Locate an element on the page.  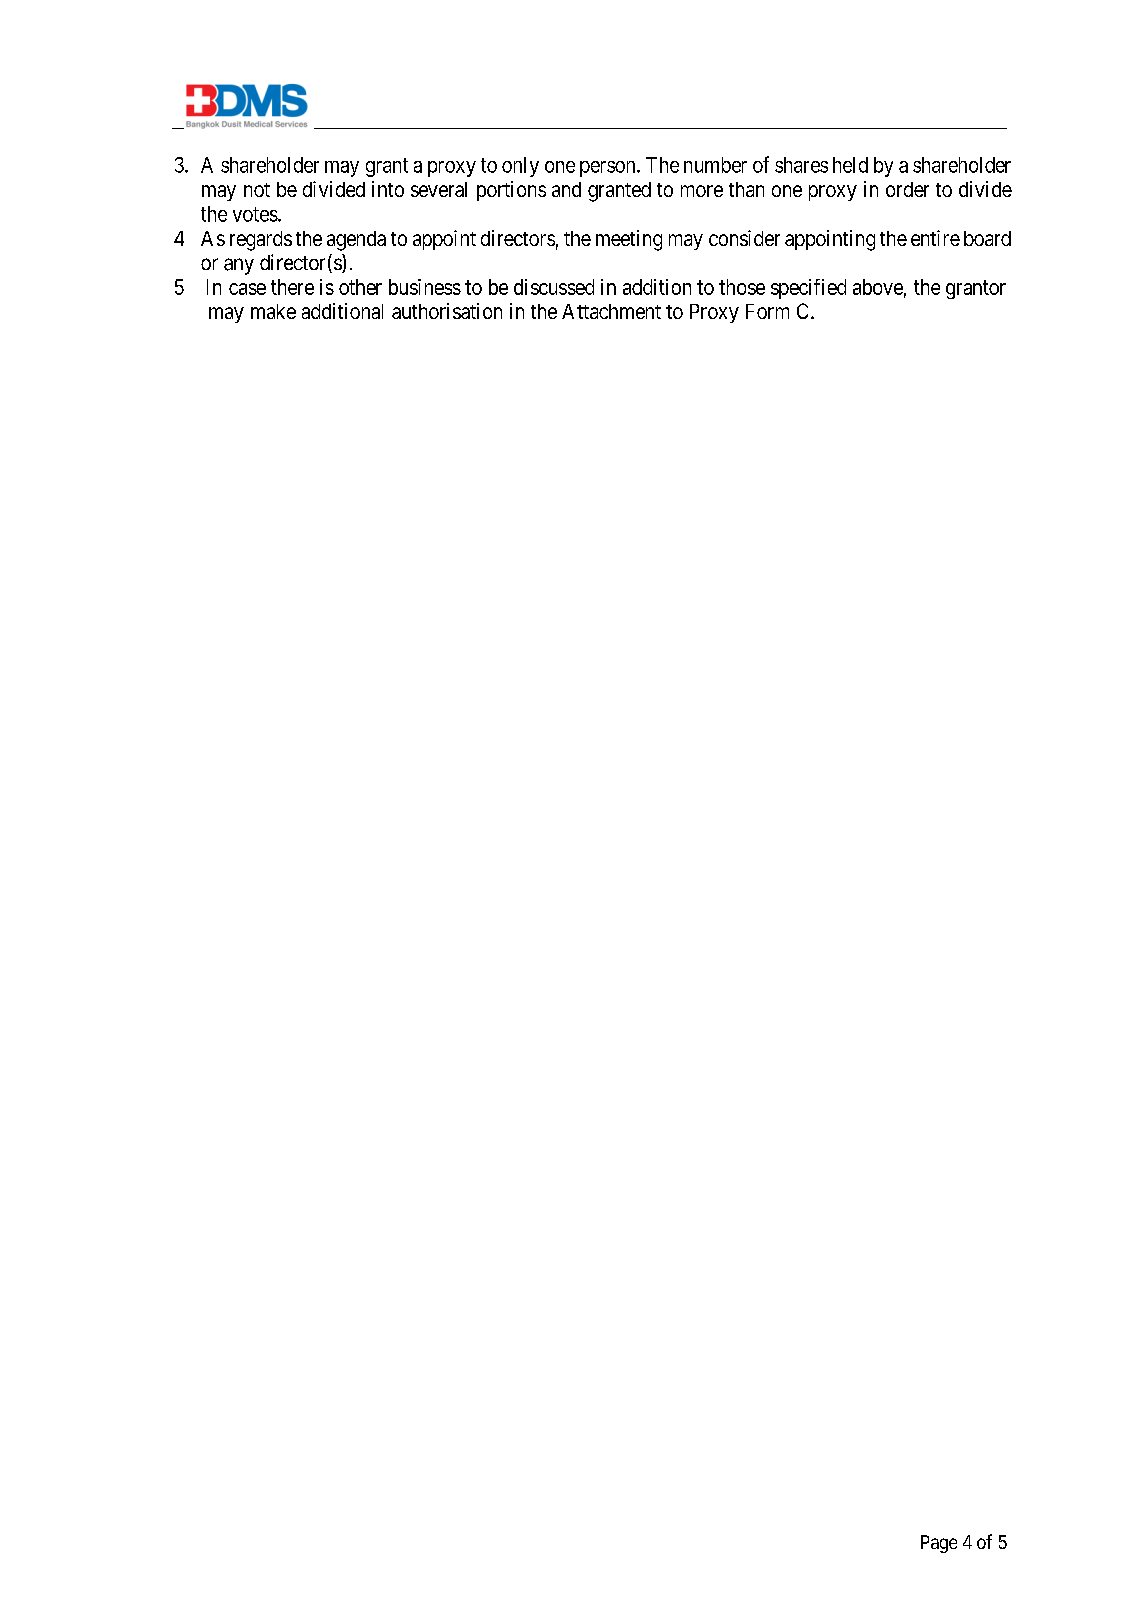
Page is located at coordinates (939, 1544).
